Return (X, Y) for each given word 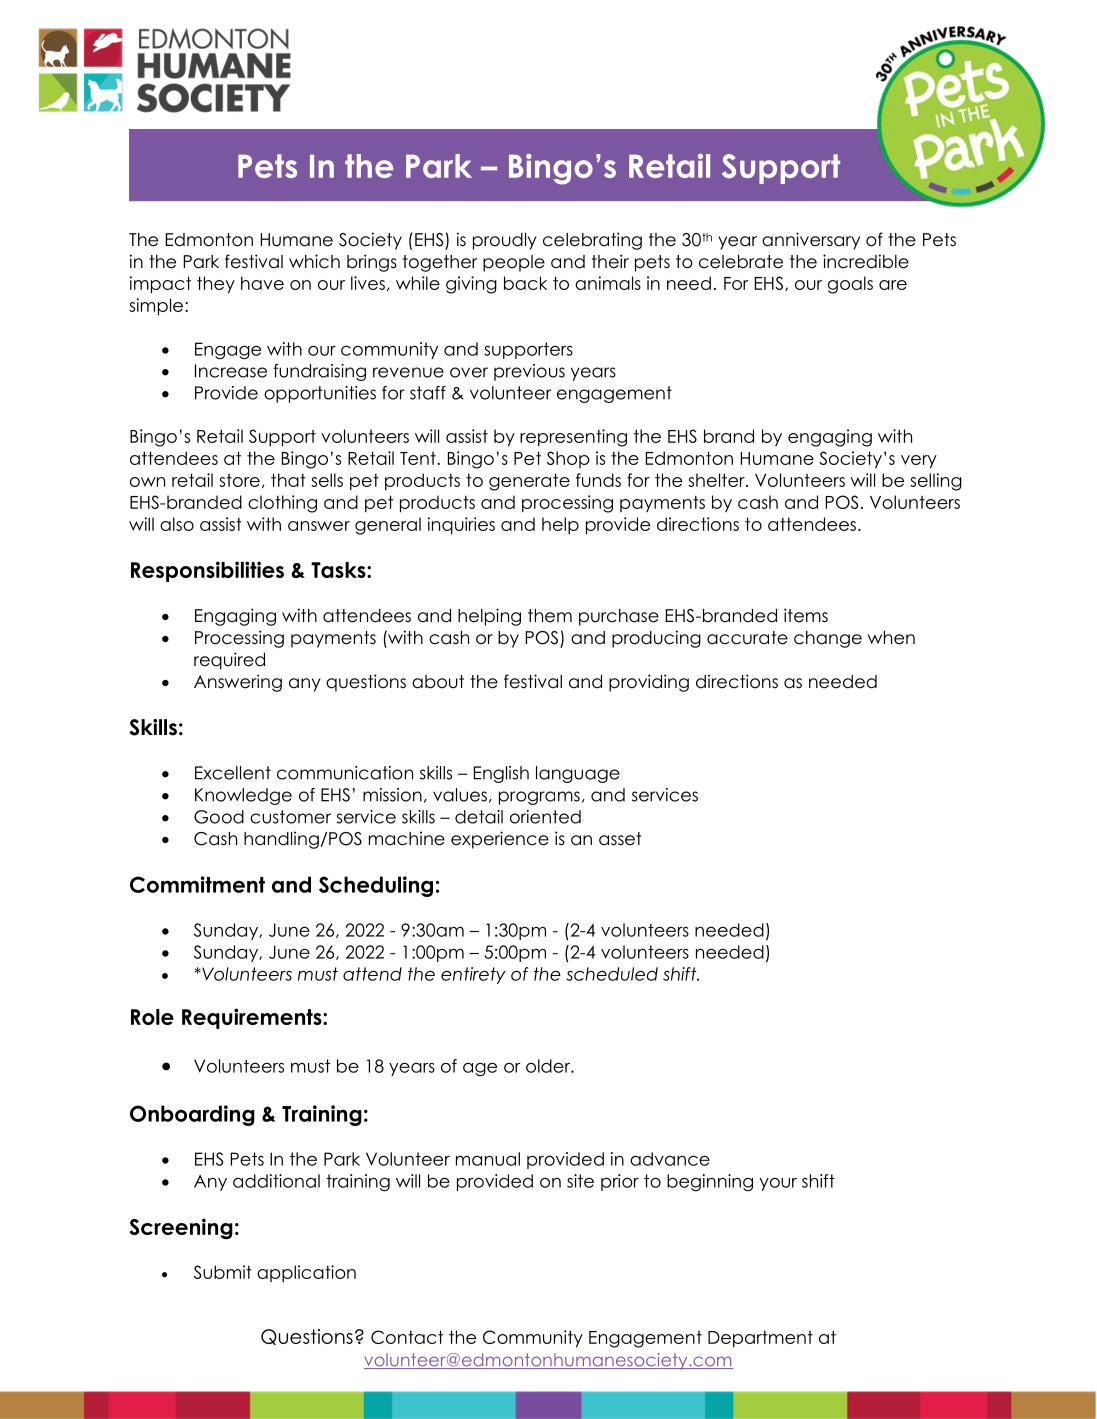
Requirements (253, 1018)
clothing (282, 504)
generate (529, 482)
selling (936, 482)
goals (850, 285)
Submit (223, 1272)
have (262, 283)
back (525, 283)
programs (539, 798)
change (828, 639)
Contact (407, 1337)
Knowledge (243, 796)
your (778, 1184)
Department (760, 1339)
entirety (473, 975)
